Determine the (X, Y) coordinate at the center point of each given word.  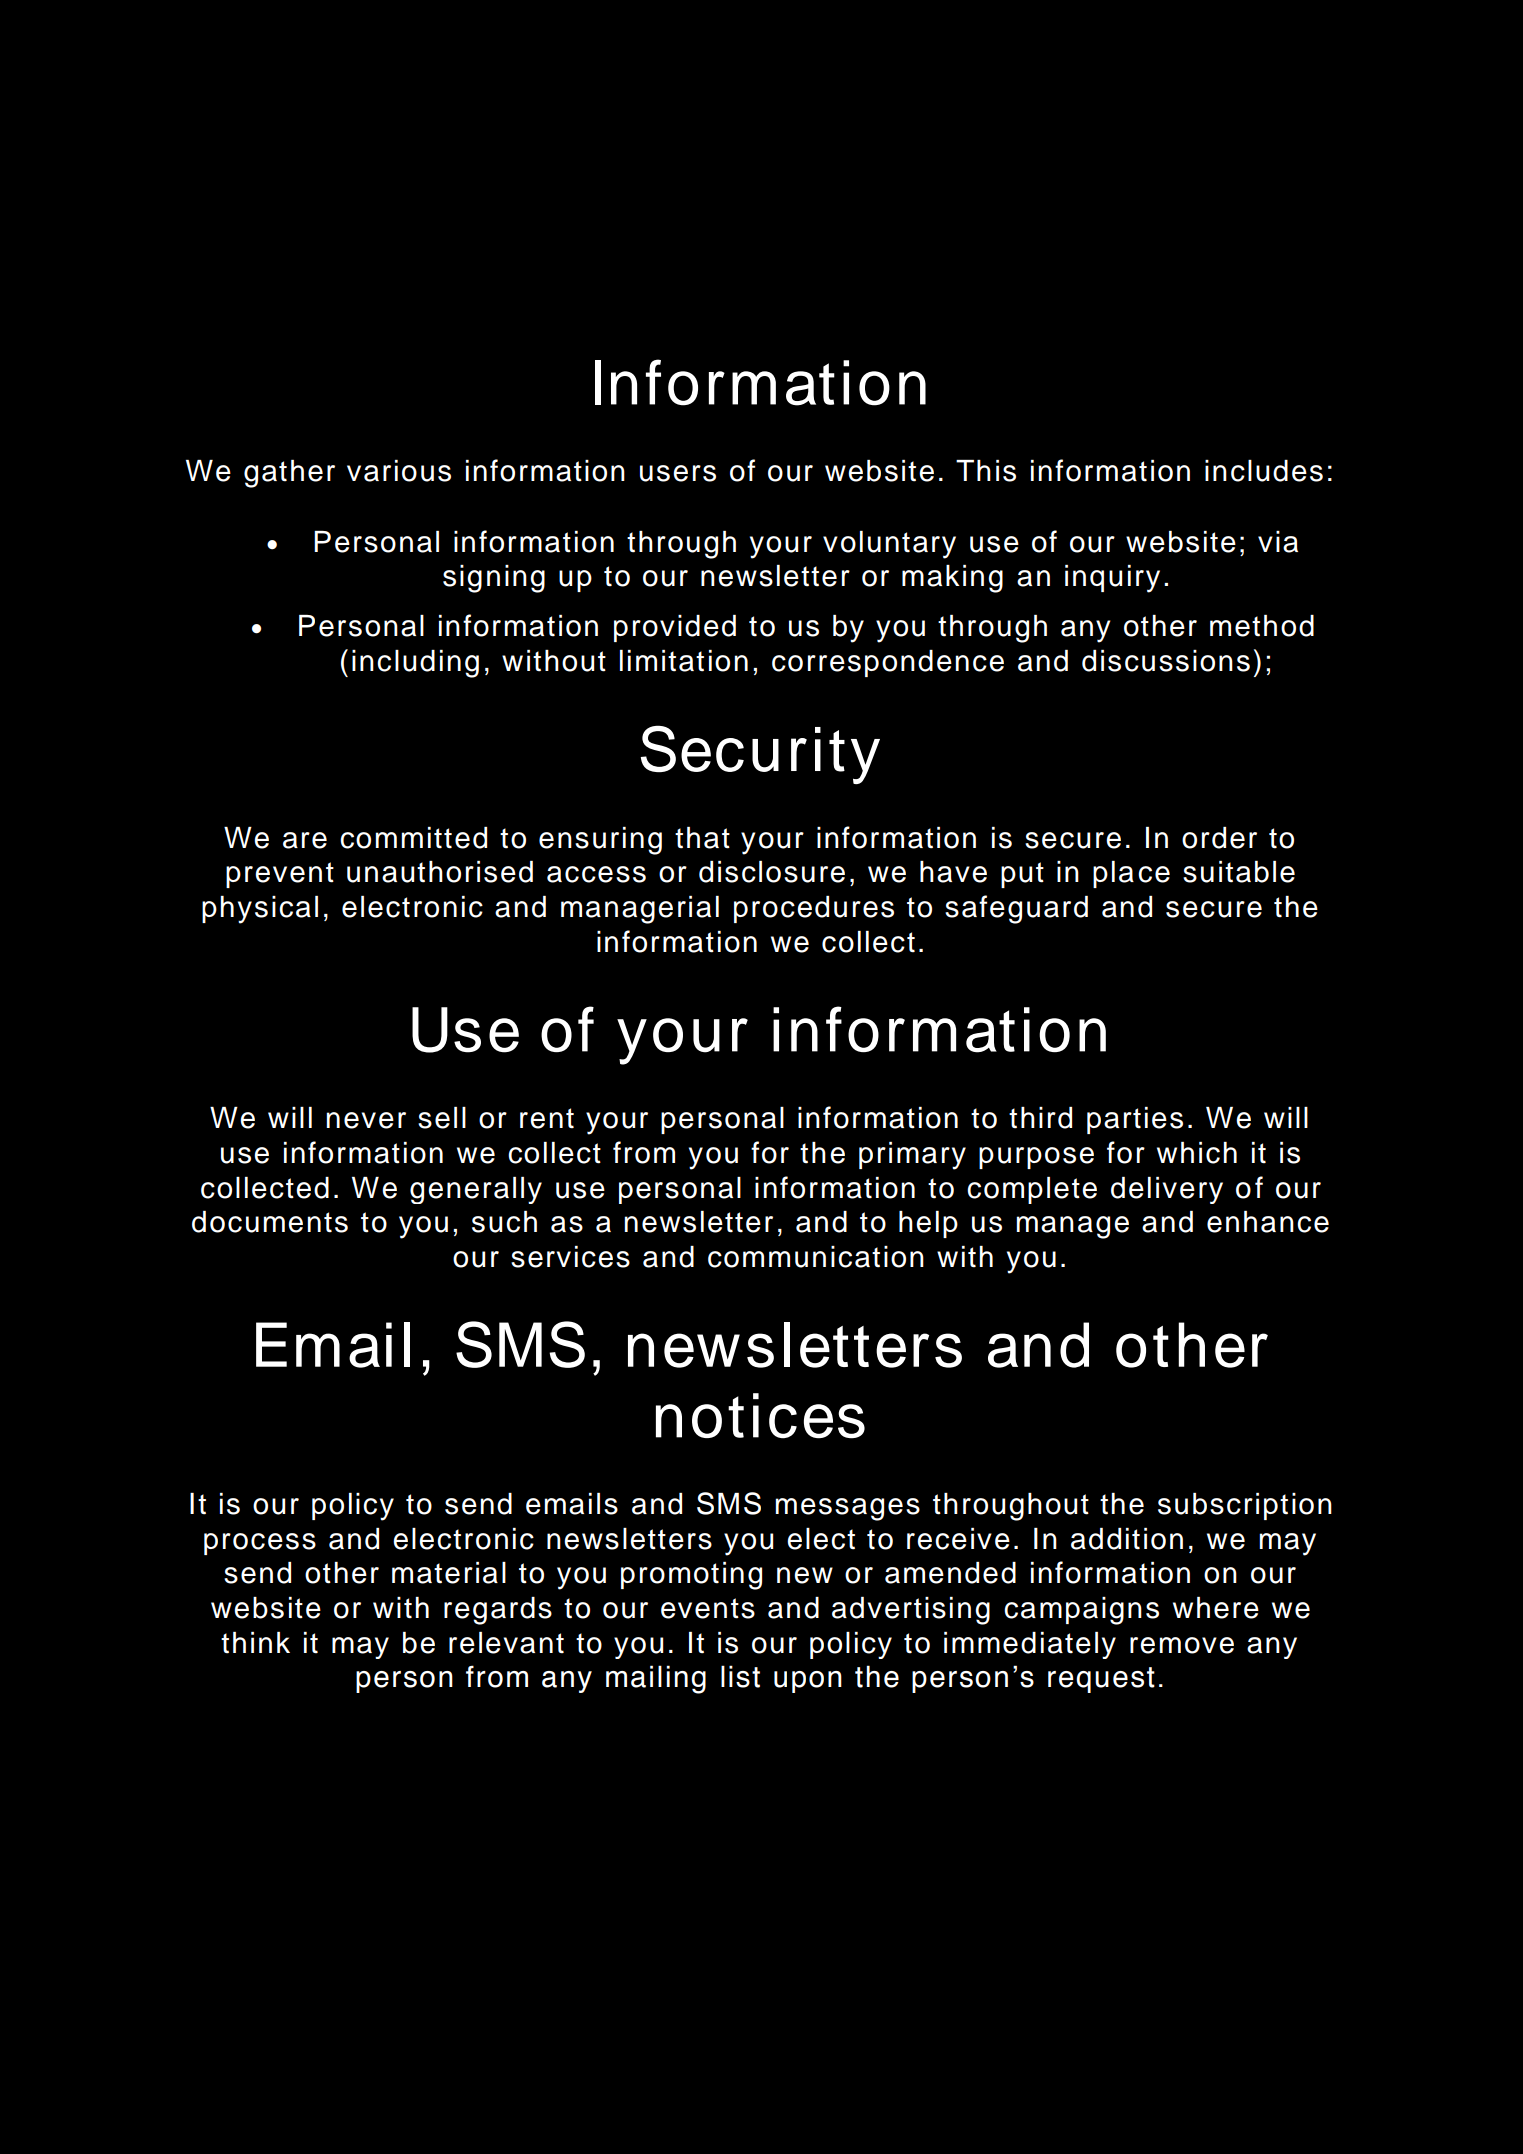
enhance (1268, 1222)
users (678, 473)
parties (1135, 1120)
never (366, 1120)
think (255, 1643)
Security (760, 754)
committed (413, 838)
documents (270, 1222)
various (399, 471)
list (740, 1676)
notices (760, 1416)
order (1219, 838)
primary (912, 1156)
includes (1264, 471)
